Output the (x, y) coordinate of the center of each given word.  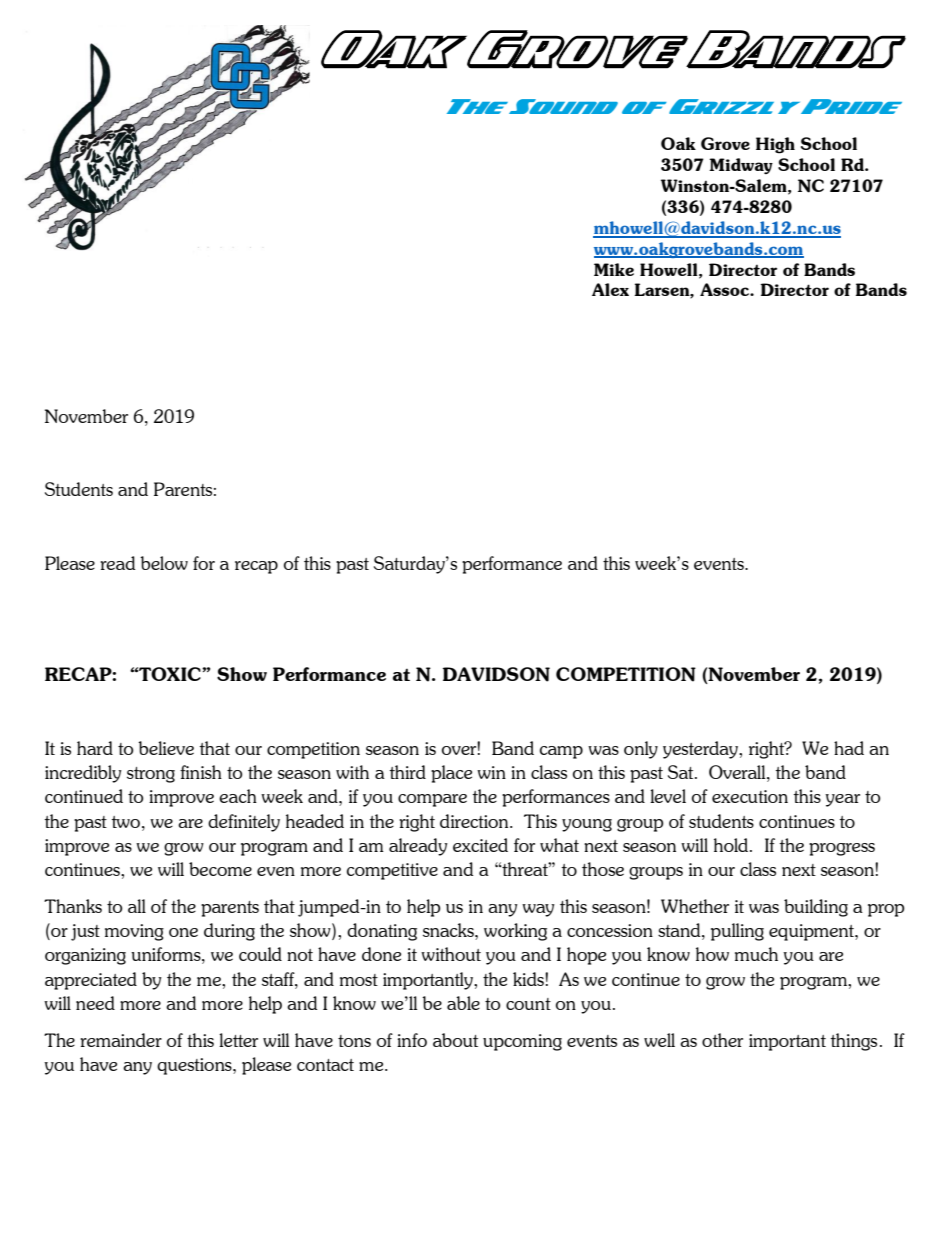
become (220, 869)
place (451, 774)
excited (480, 845)
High (775, 145)
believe (166, 748)
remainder (121, 1040)
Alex (610, 289)
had (849, 748)
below (164, 563)
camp (561, 752)
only (641, 750)
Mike (614, 269)
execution (750, 796)
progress (842, 849)
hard (95, 748)
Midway (741, 166)
